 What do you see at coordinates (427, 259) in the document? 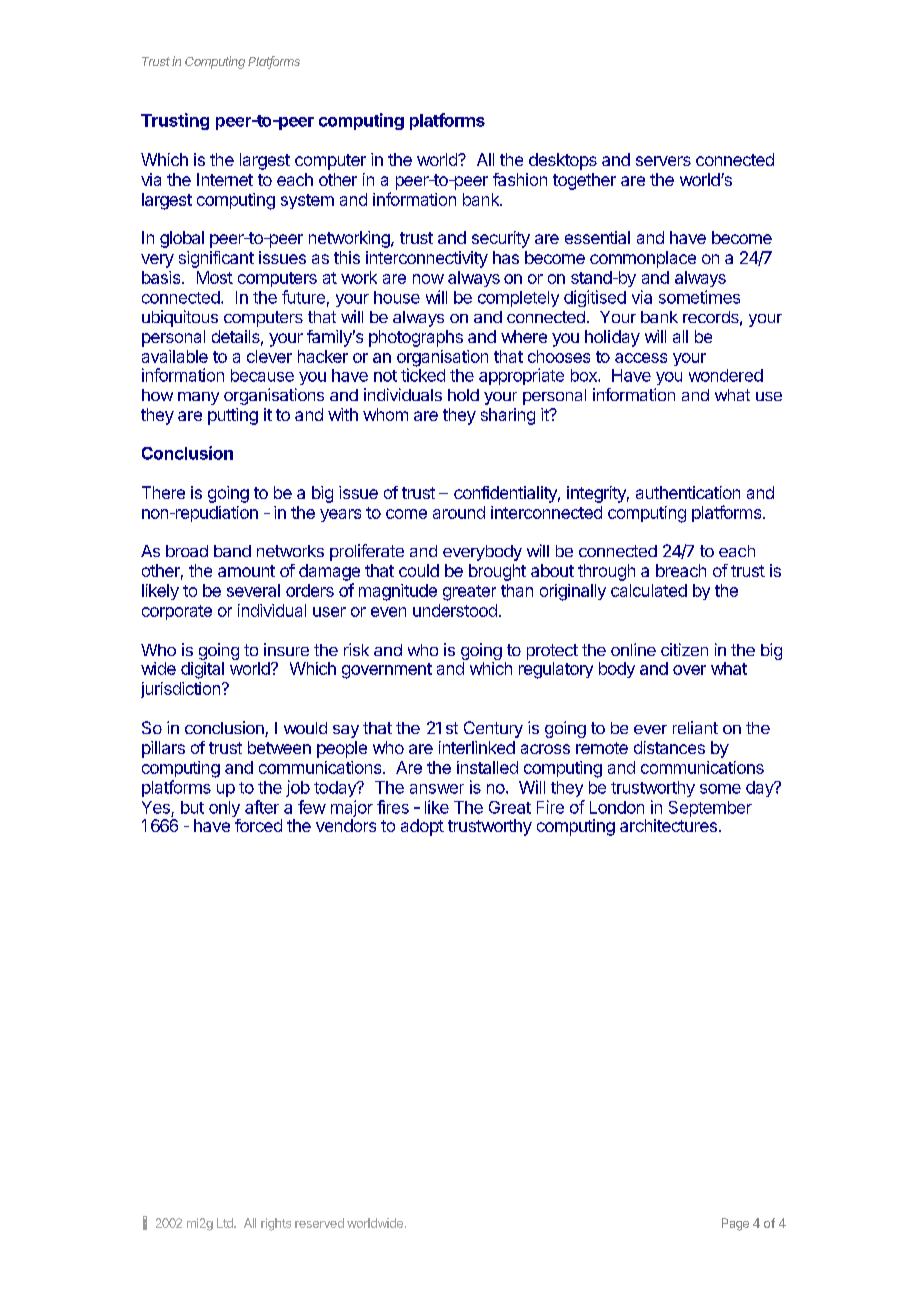
I see `interconnectivity` at bounding box center [427, 259].
